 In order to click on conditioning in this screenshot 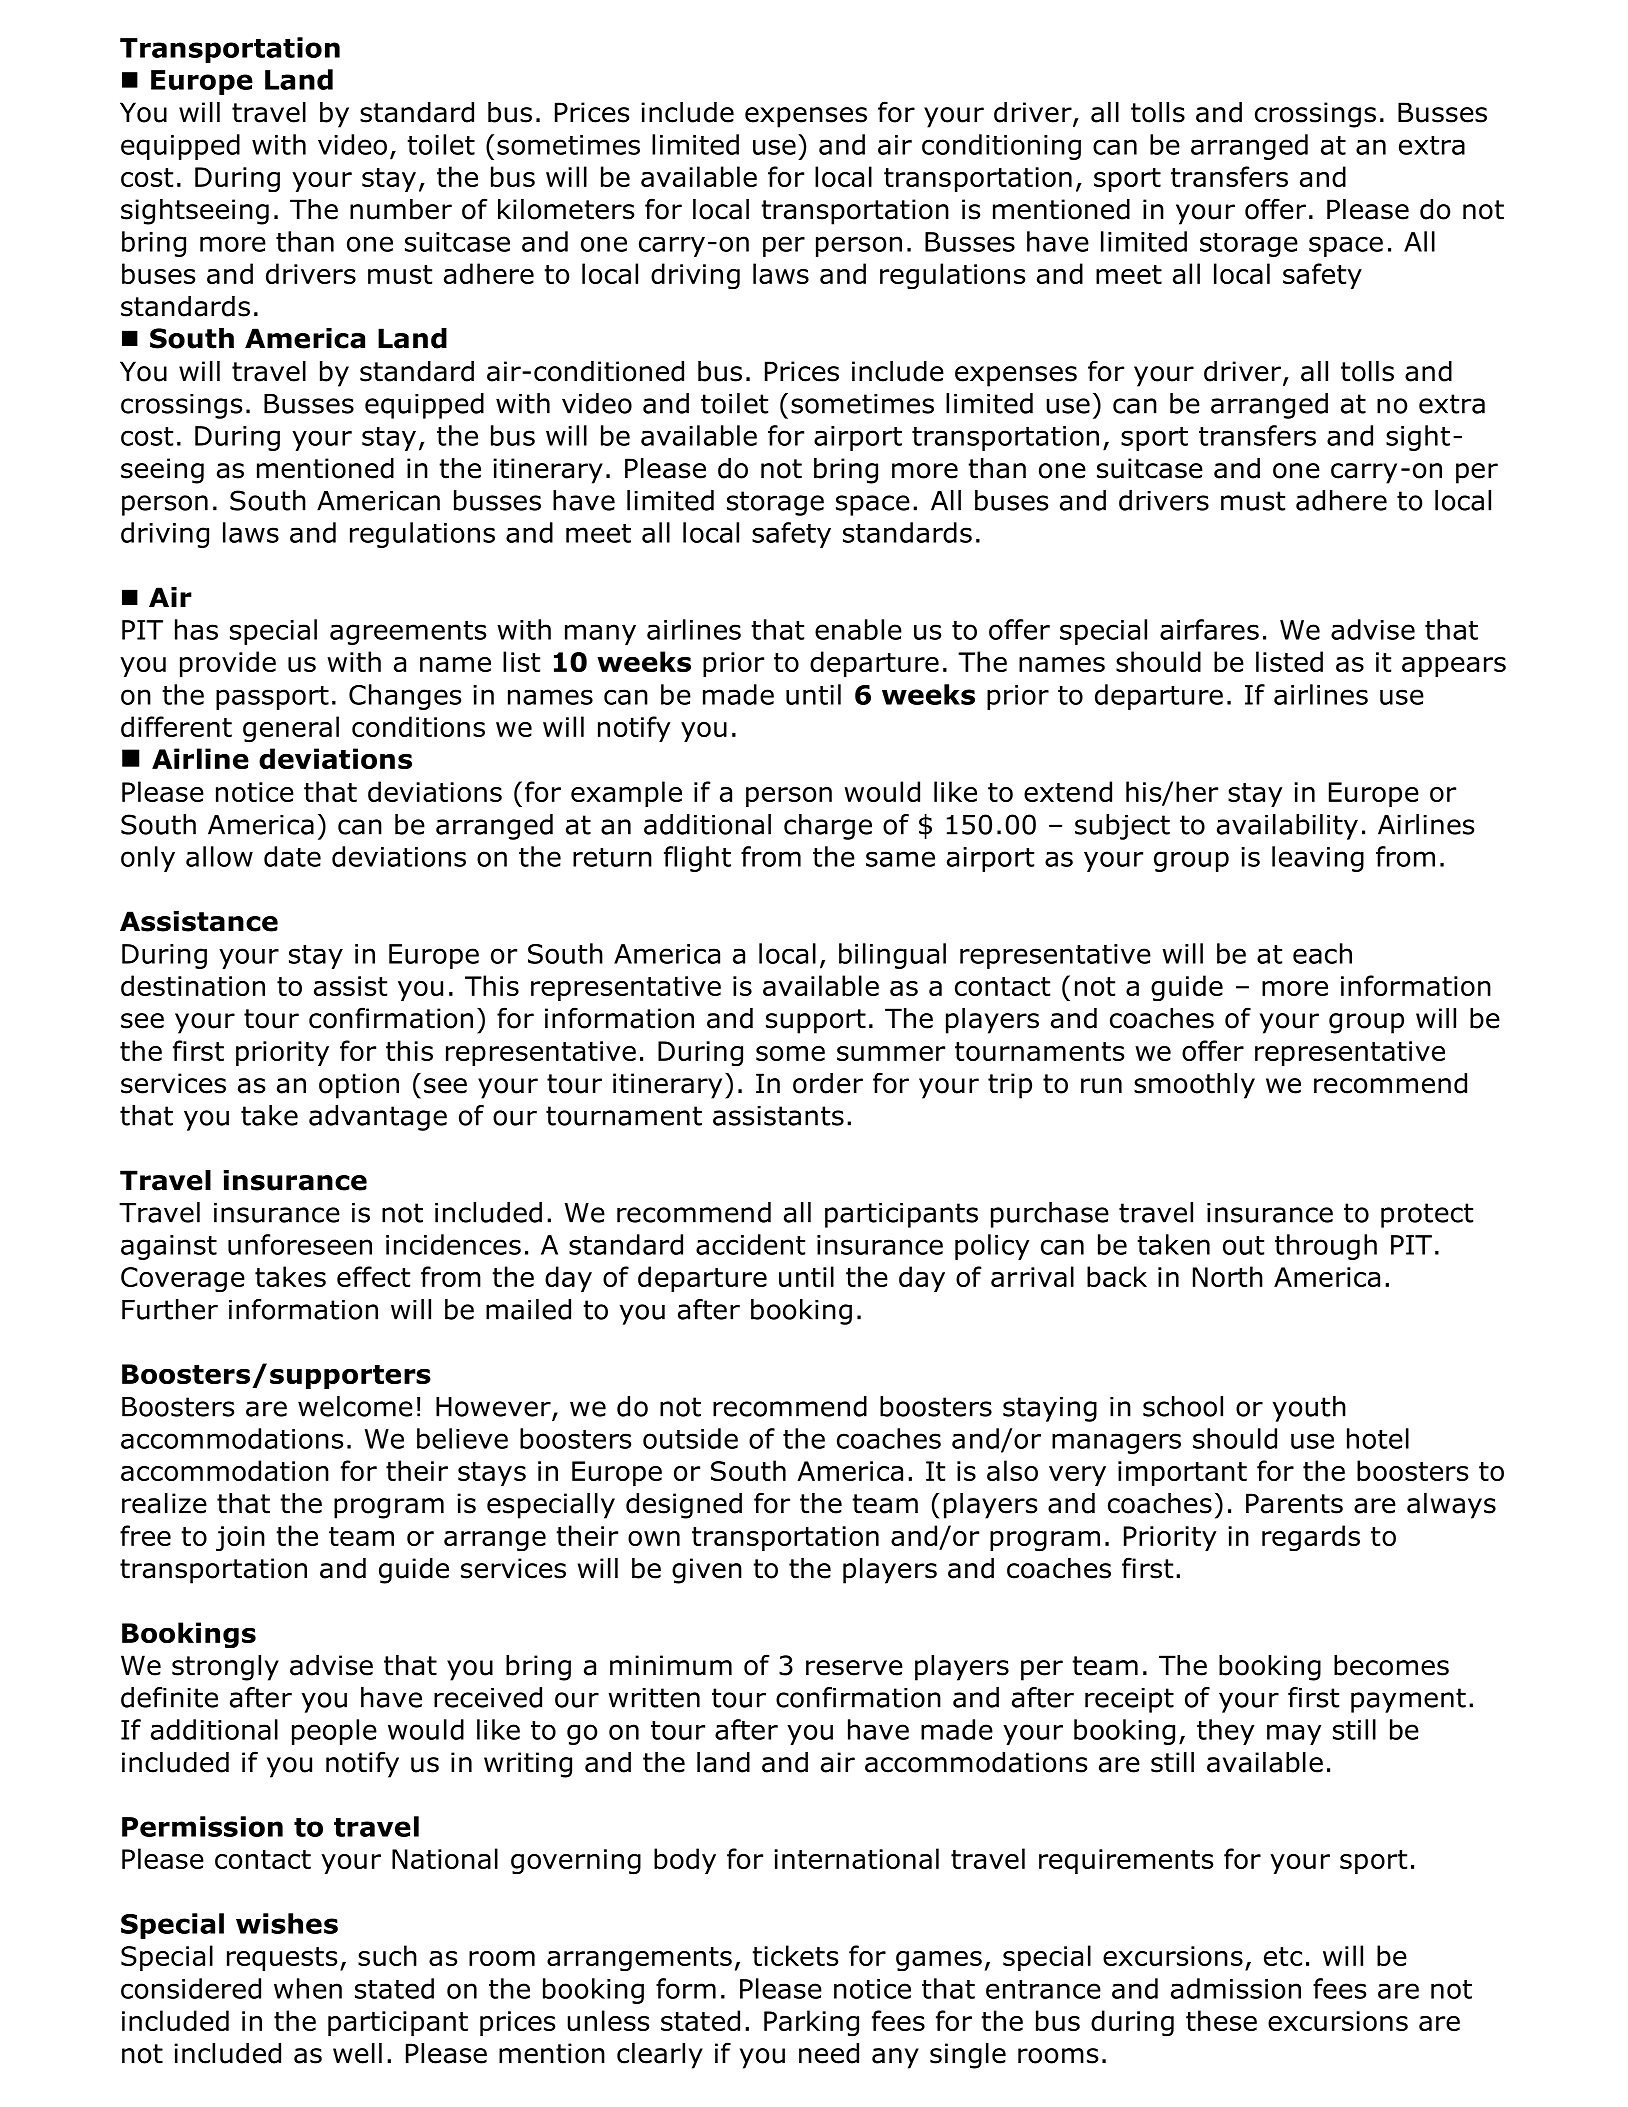, I will do `click(1001, 147)`.
